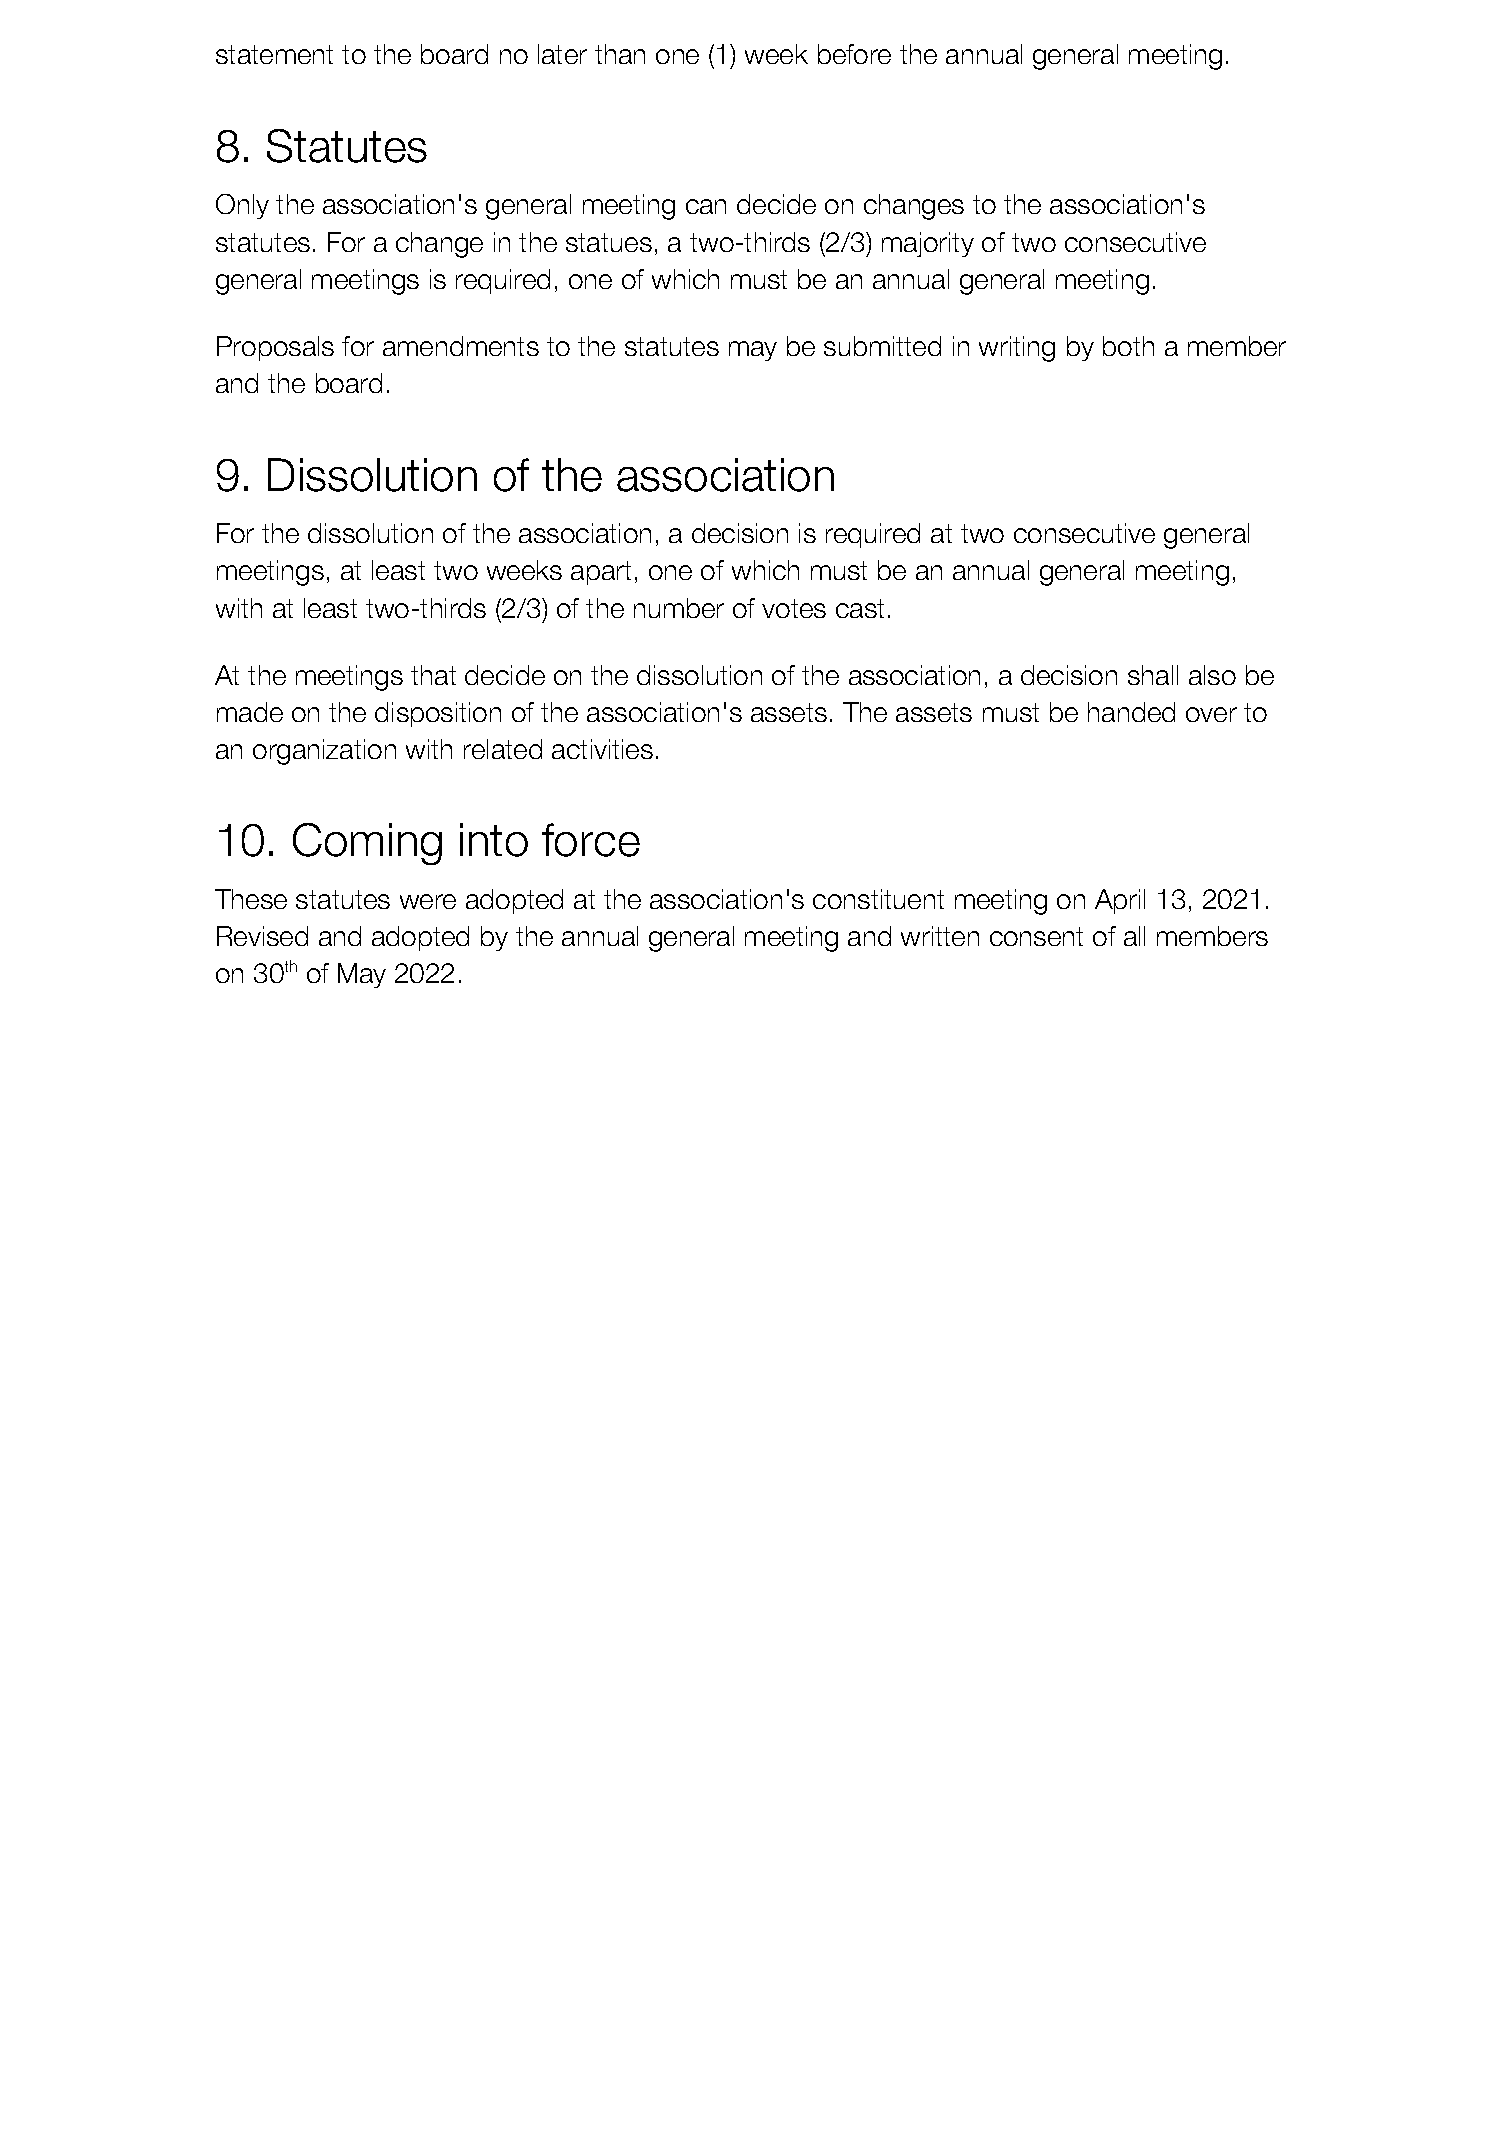 This screenshot has width=1507, height=2132. I want to click on statement, so click(274, 54).
